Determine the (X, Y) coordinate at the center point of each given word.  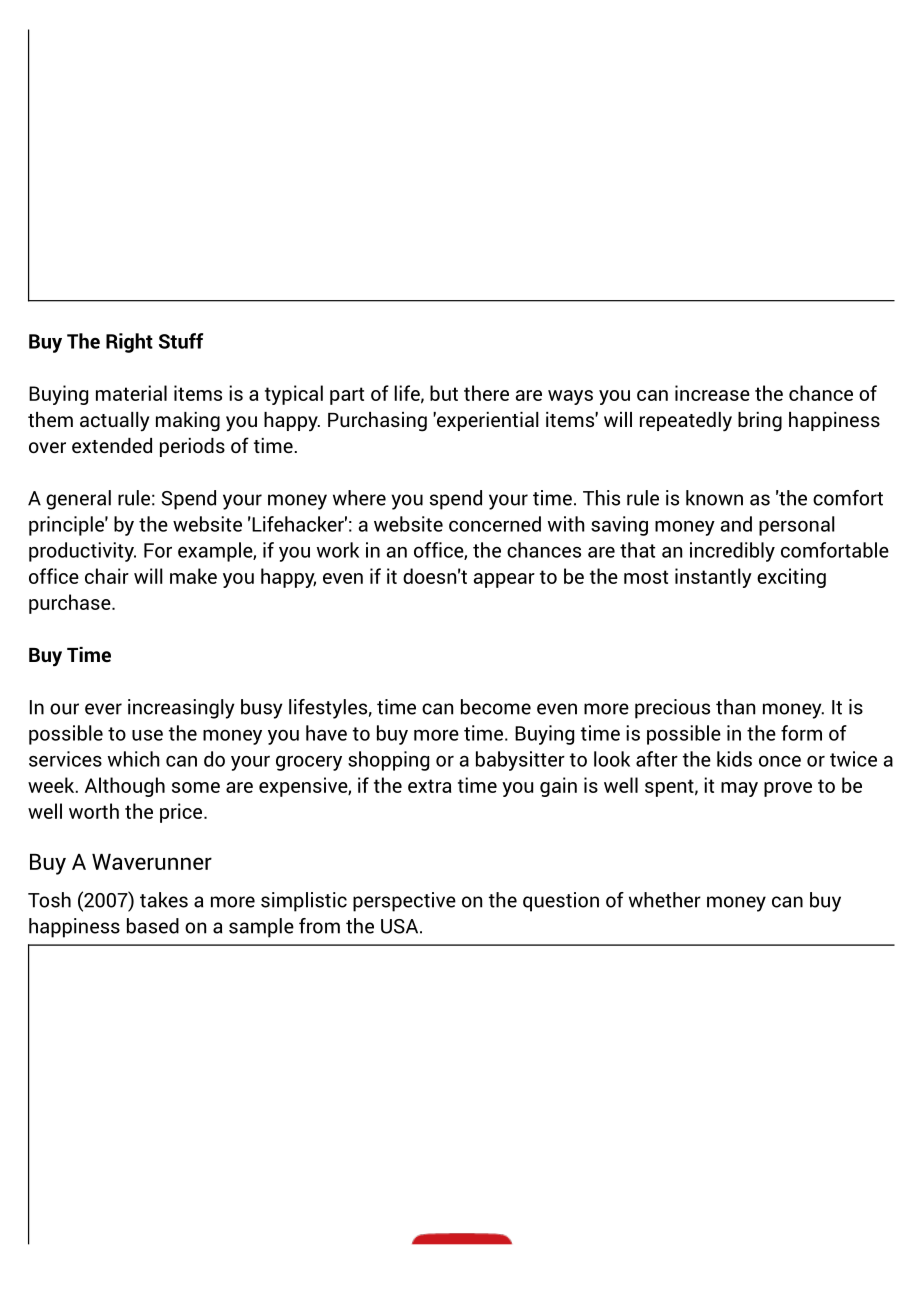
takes (164, 900)
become (496, 707)
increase (712, 393)
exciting (791, 578)
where (359, 498)
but (444, 393)
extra (429, 786)
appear (504, 580)
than (735, 707)
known (714, 498)
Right (129, 343)
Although (125, 787)
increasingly (181, 709)
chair (107, 576)
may (739, 789)
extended (112, 445)
